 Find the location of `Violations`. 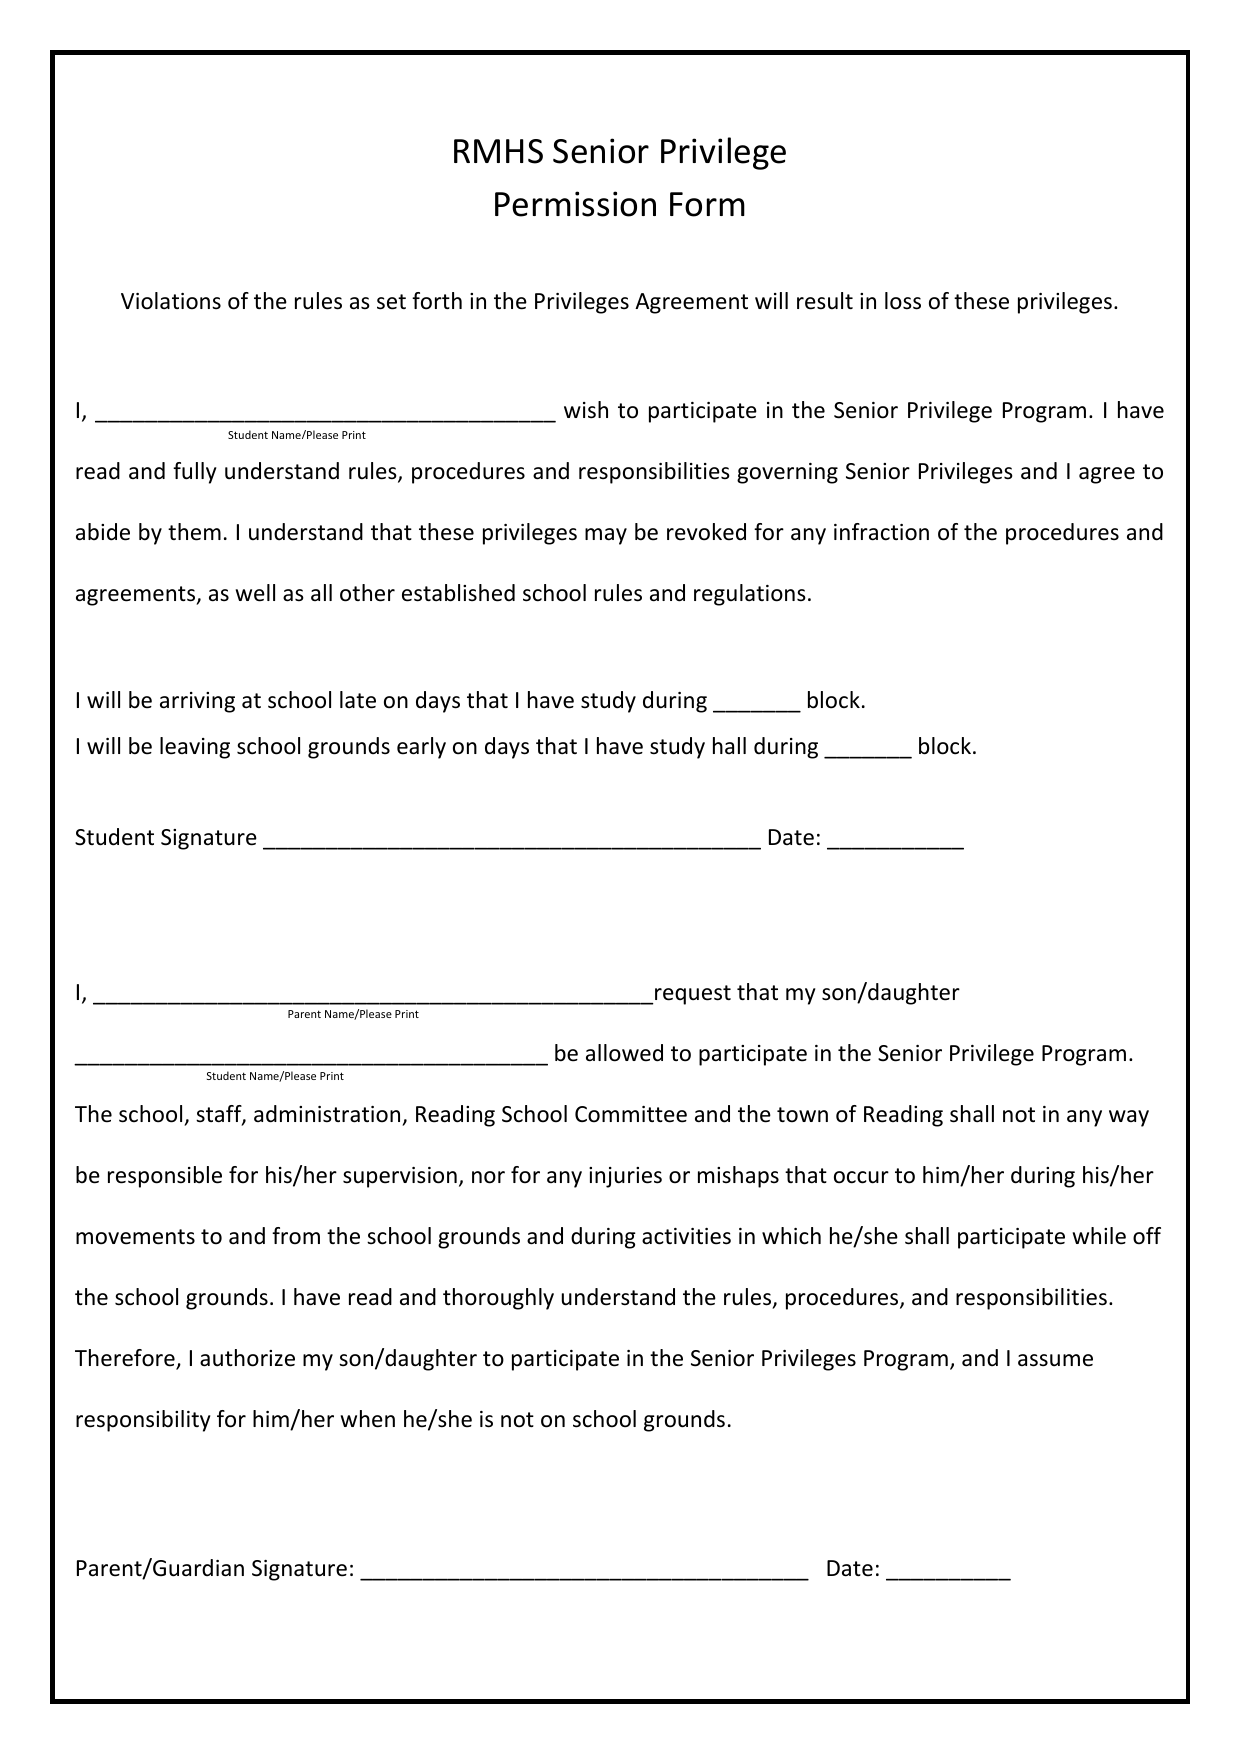

Violations is located at coordinates (171, 301).
